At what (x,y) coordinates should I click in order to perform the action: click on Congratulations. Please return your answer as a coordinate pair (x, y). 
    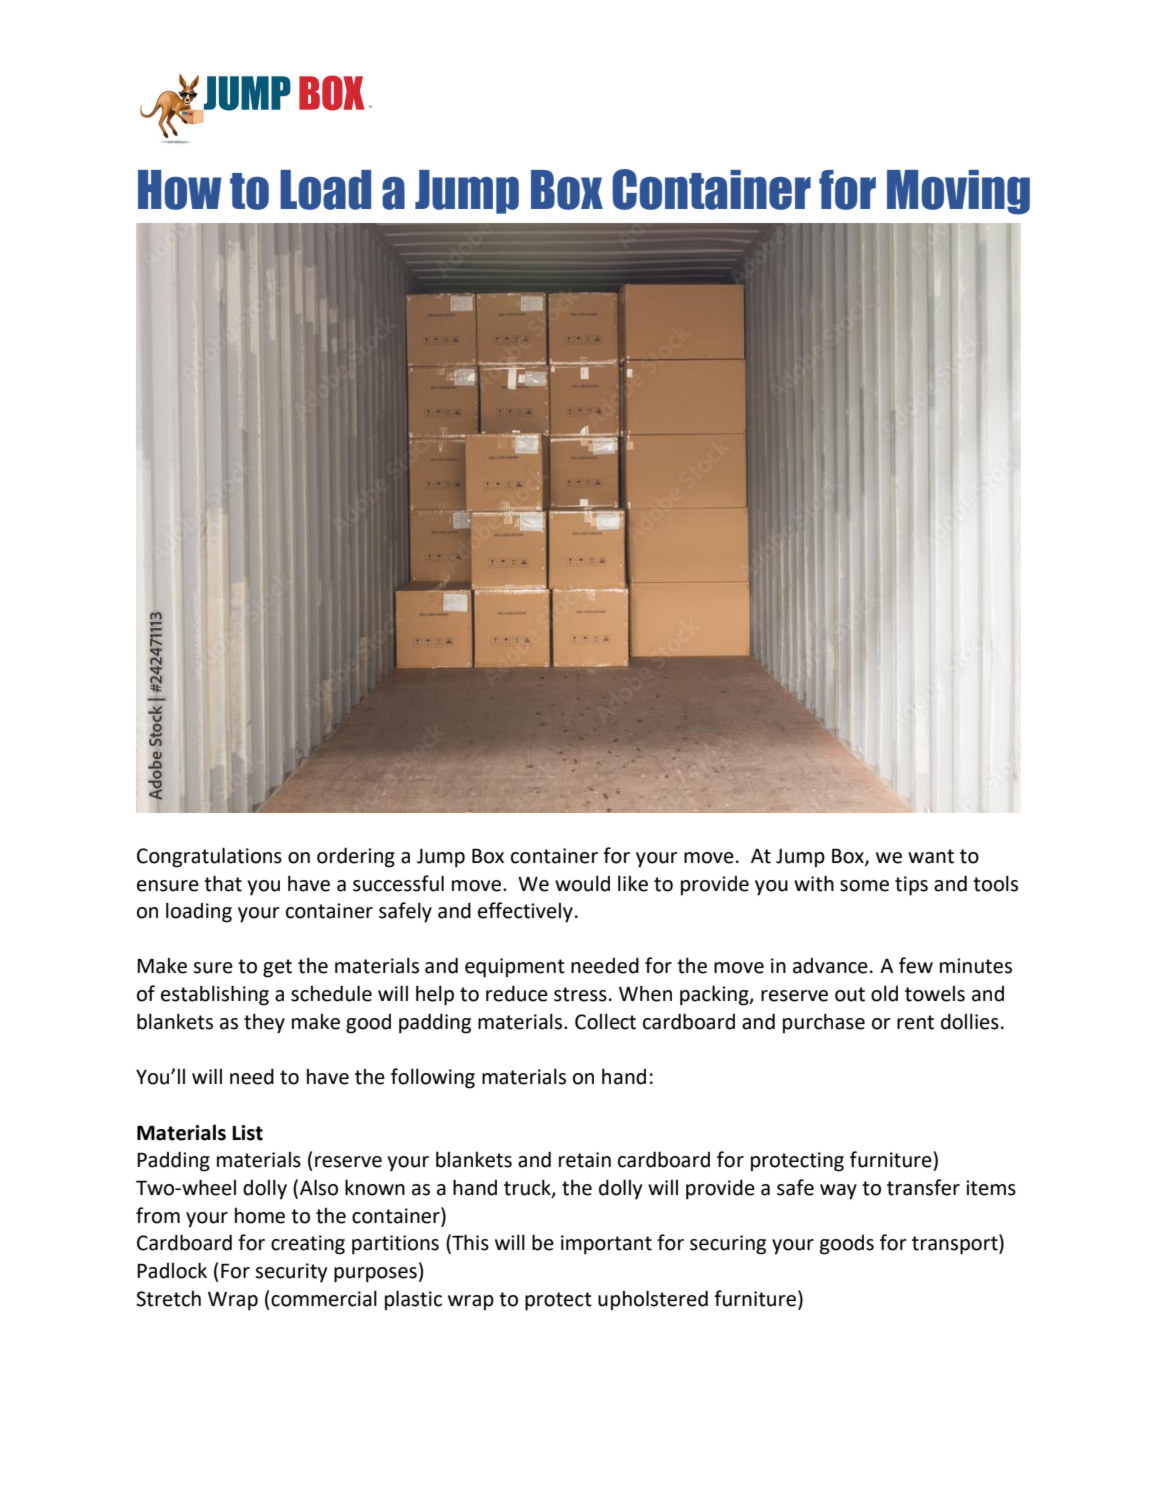
    Looking at the image, I should click on (209, 857).
